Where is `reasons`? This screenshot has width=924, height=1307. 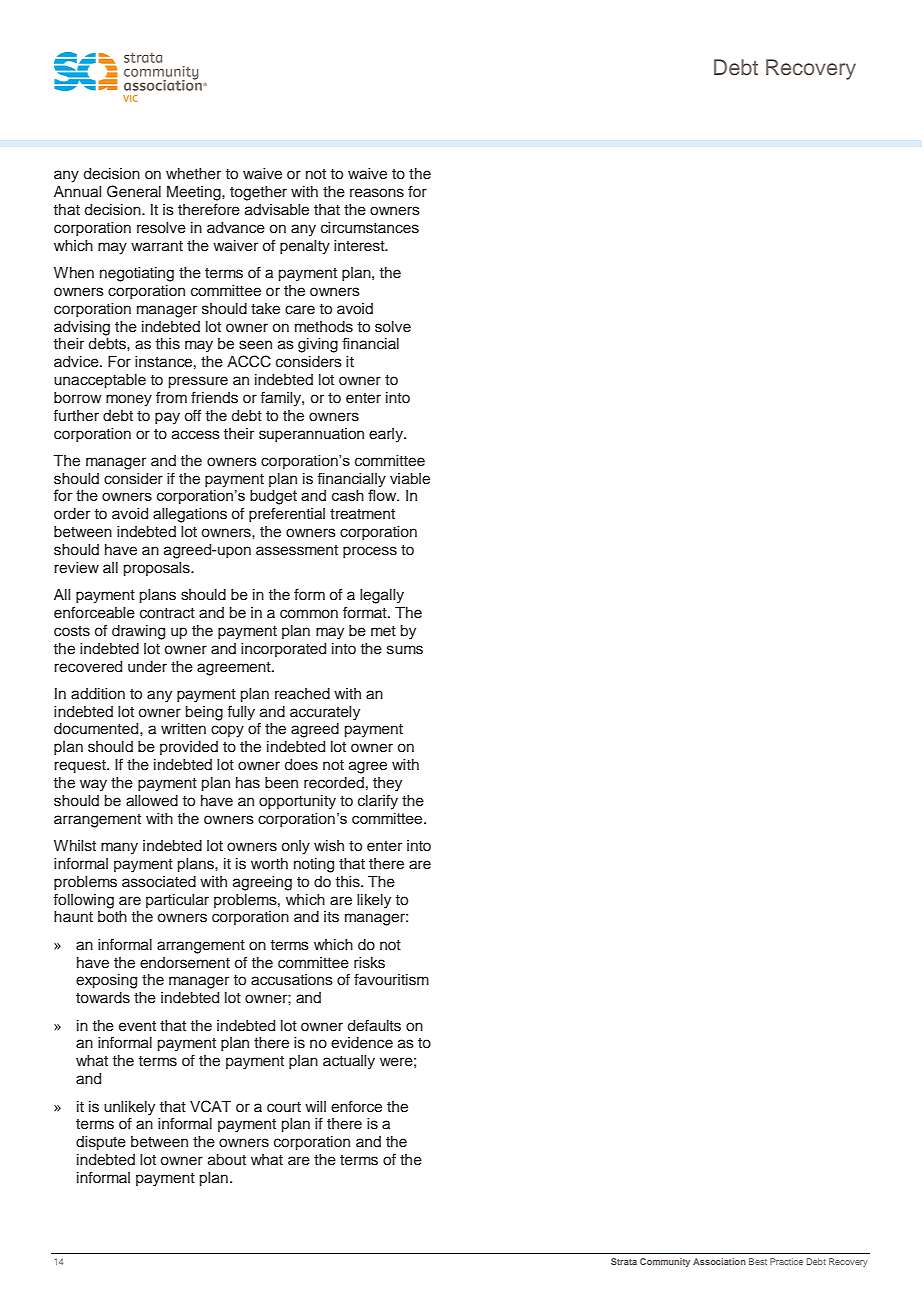
reasons is located at coordinates (377, 193).
